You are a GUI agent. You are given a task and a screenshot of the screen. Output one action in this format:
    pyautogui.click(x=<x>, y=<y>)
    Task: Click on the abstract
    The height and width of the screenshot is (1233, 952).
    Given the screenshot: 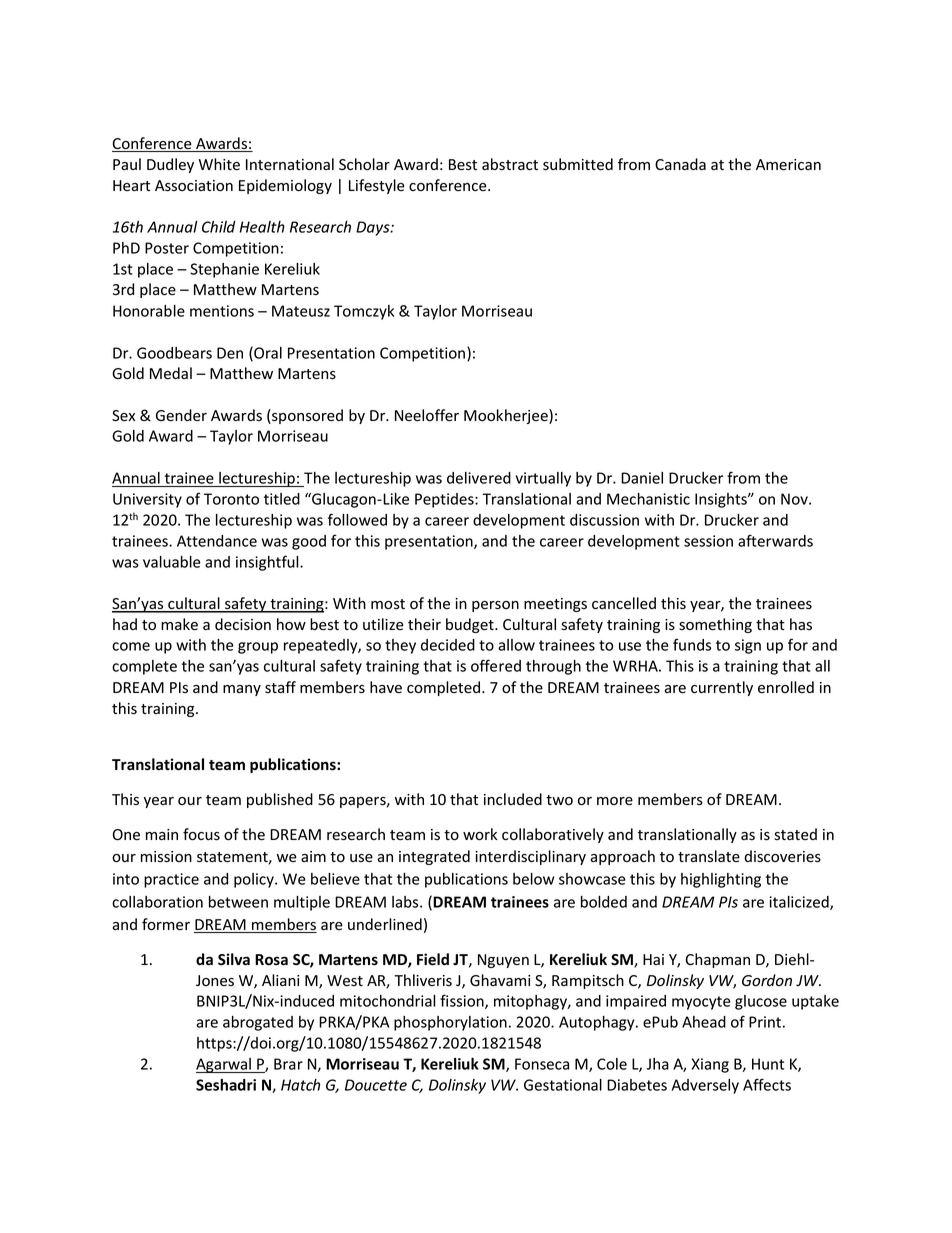 What is the action you would take?
    pyautogui.click(x=510, y=164)
